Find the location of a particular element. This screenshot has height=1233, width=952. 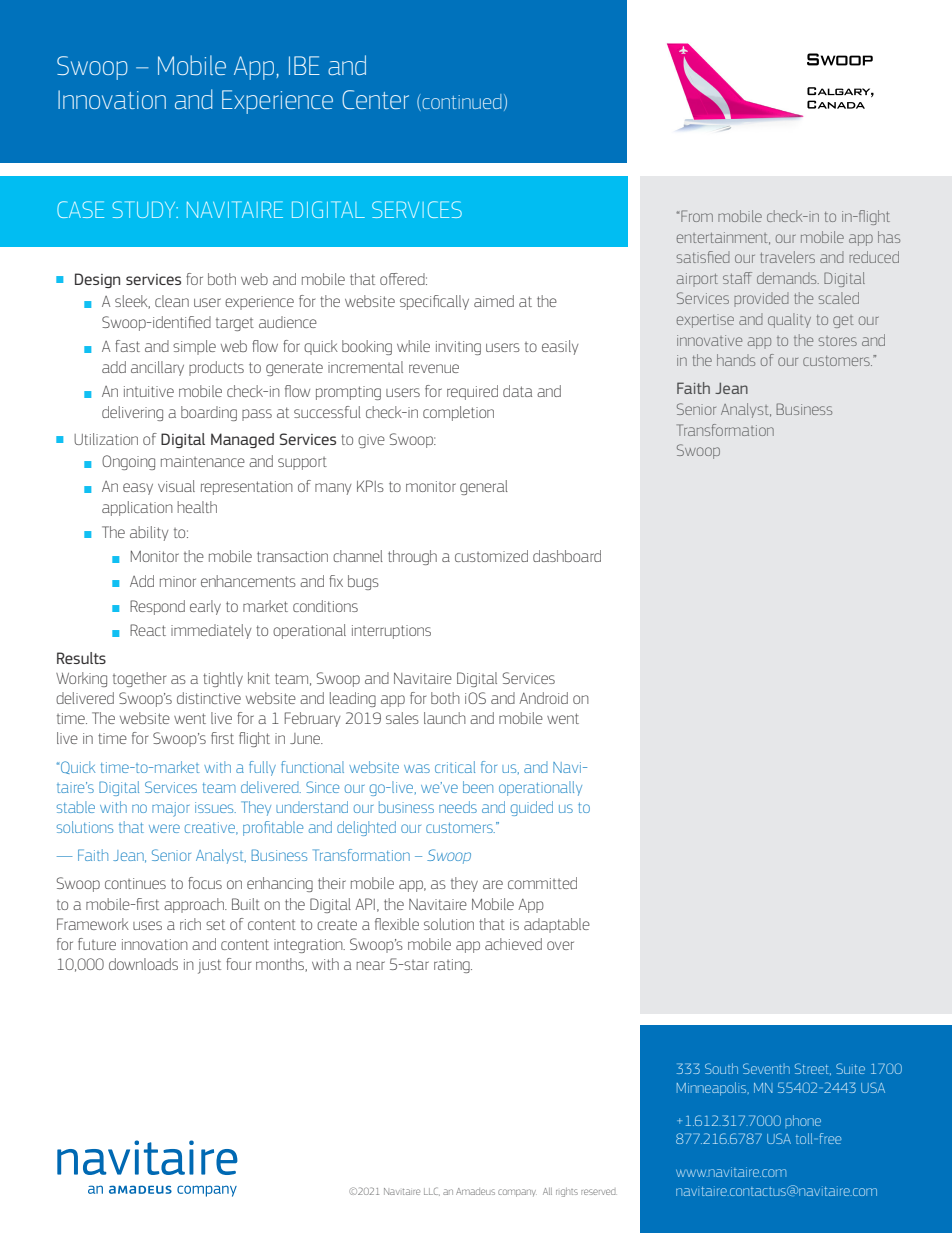

STUDY is located at coordinates (145, 209).
